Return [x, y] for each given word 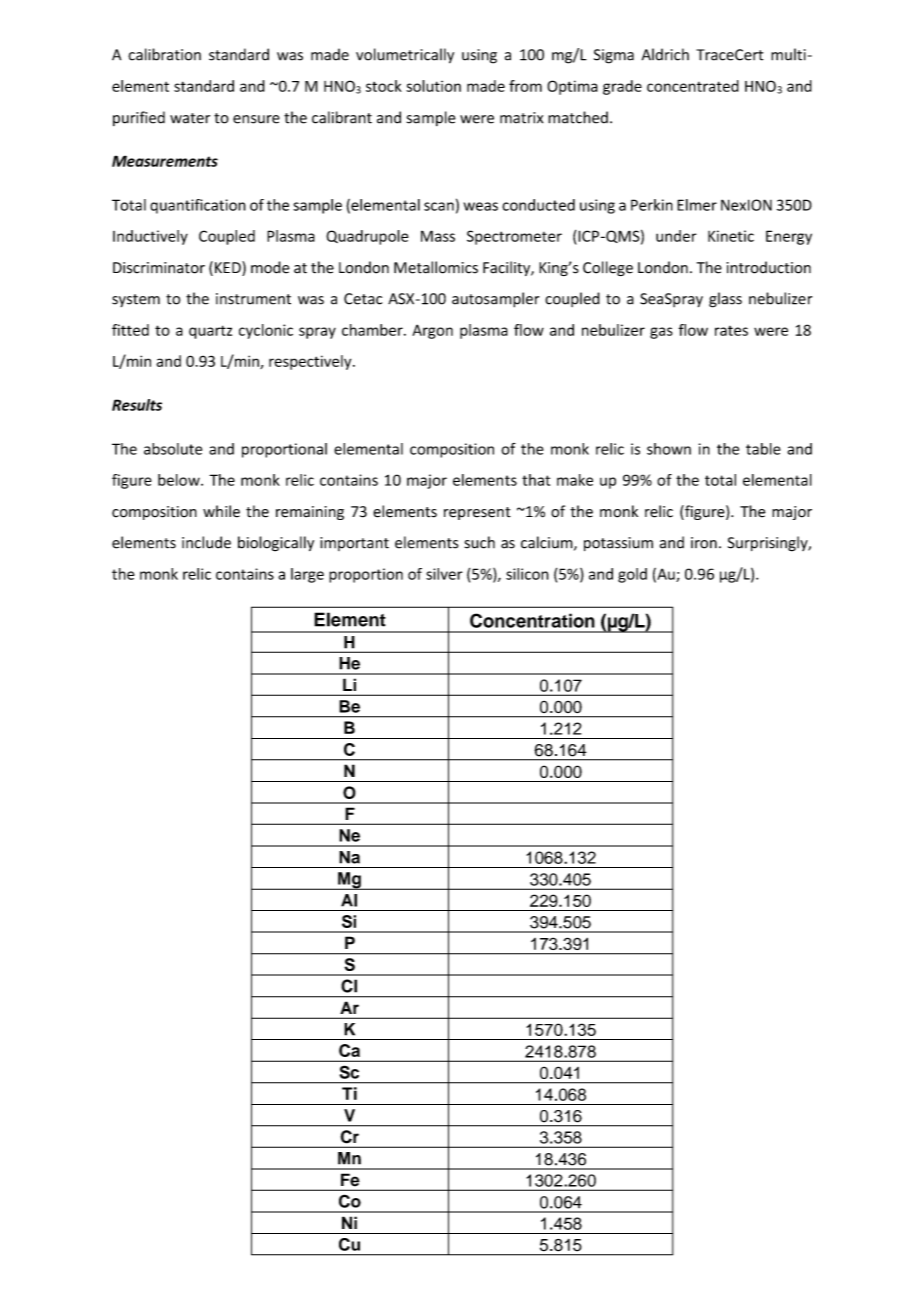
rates [731, 331]
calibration [164, 54]
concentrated [693, 86]
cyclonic [266, 331]
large [307, 575]
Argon [432, 331]
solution [433, 86]
